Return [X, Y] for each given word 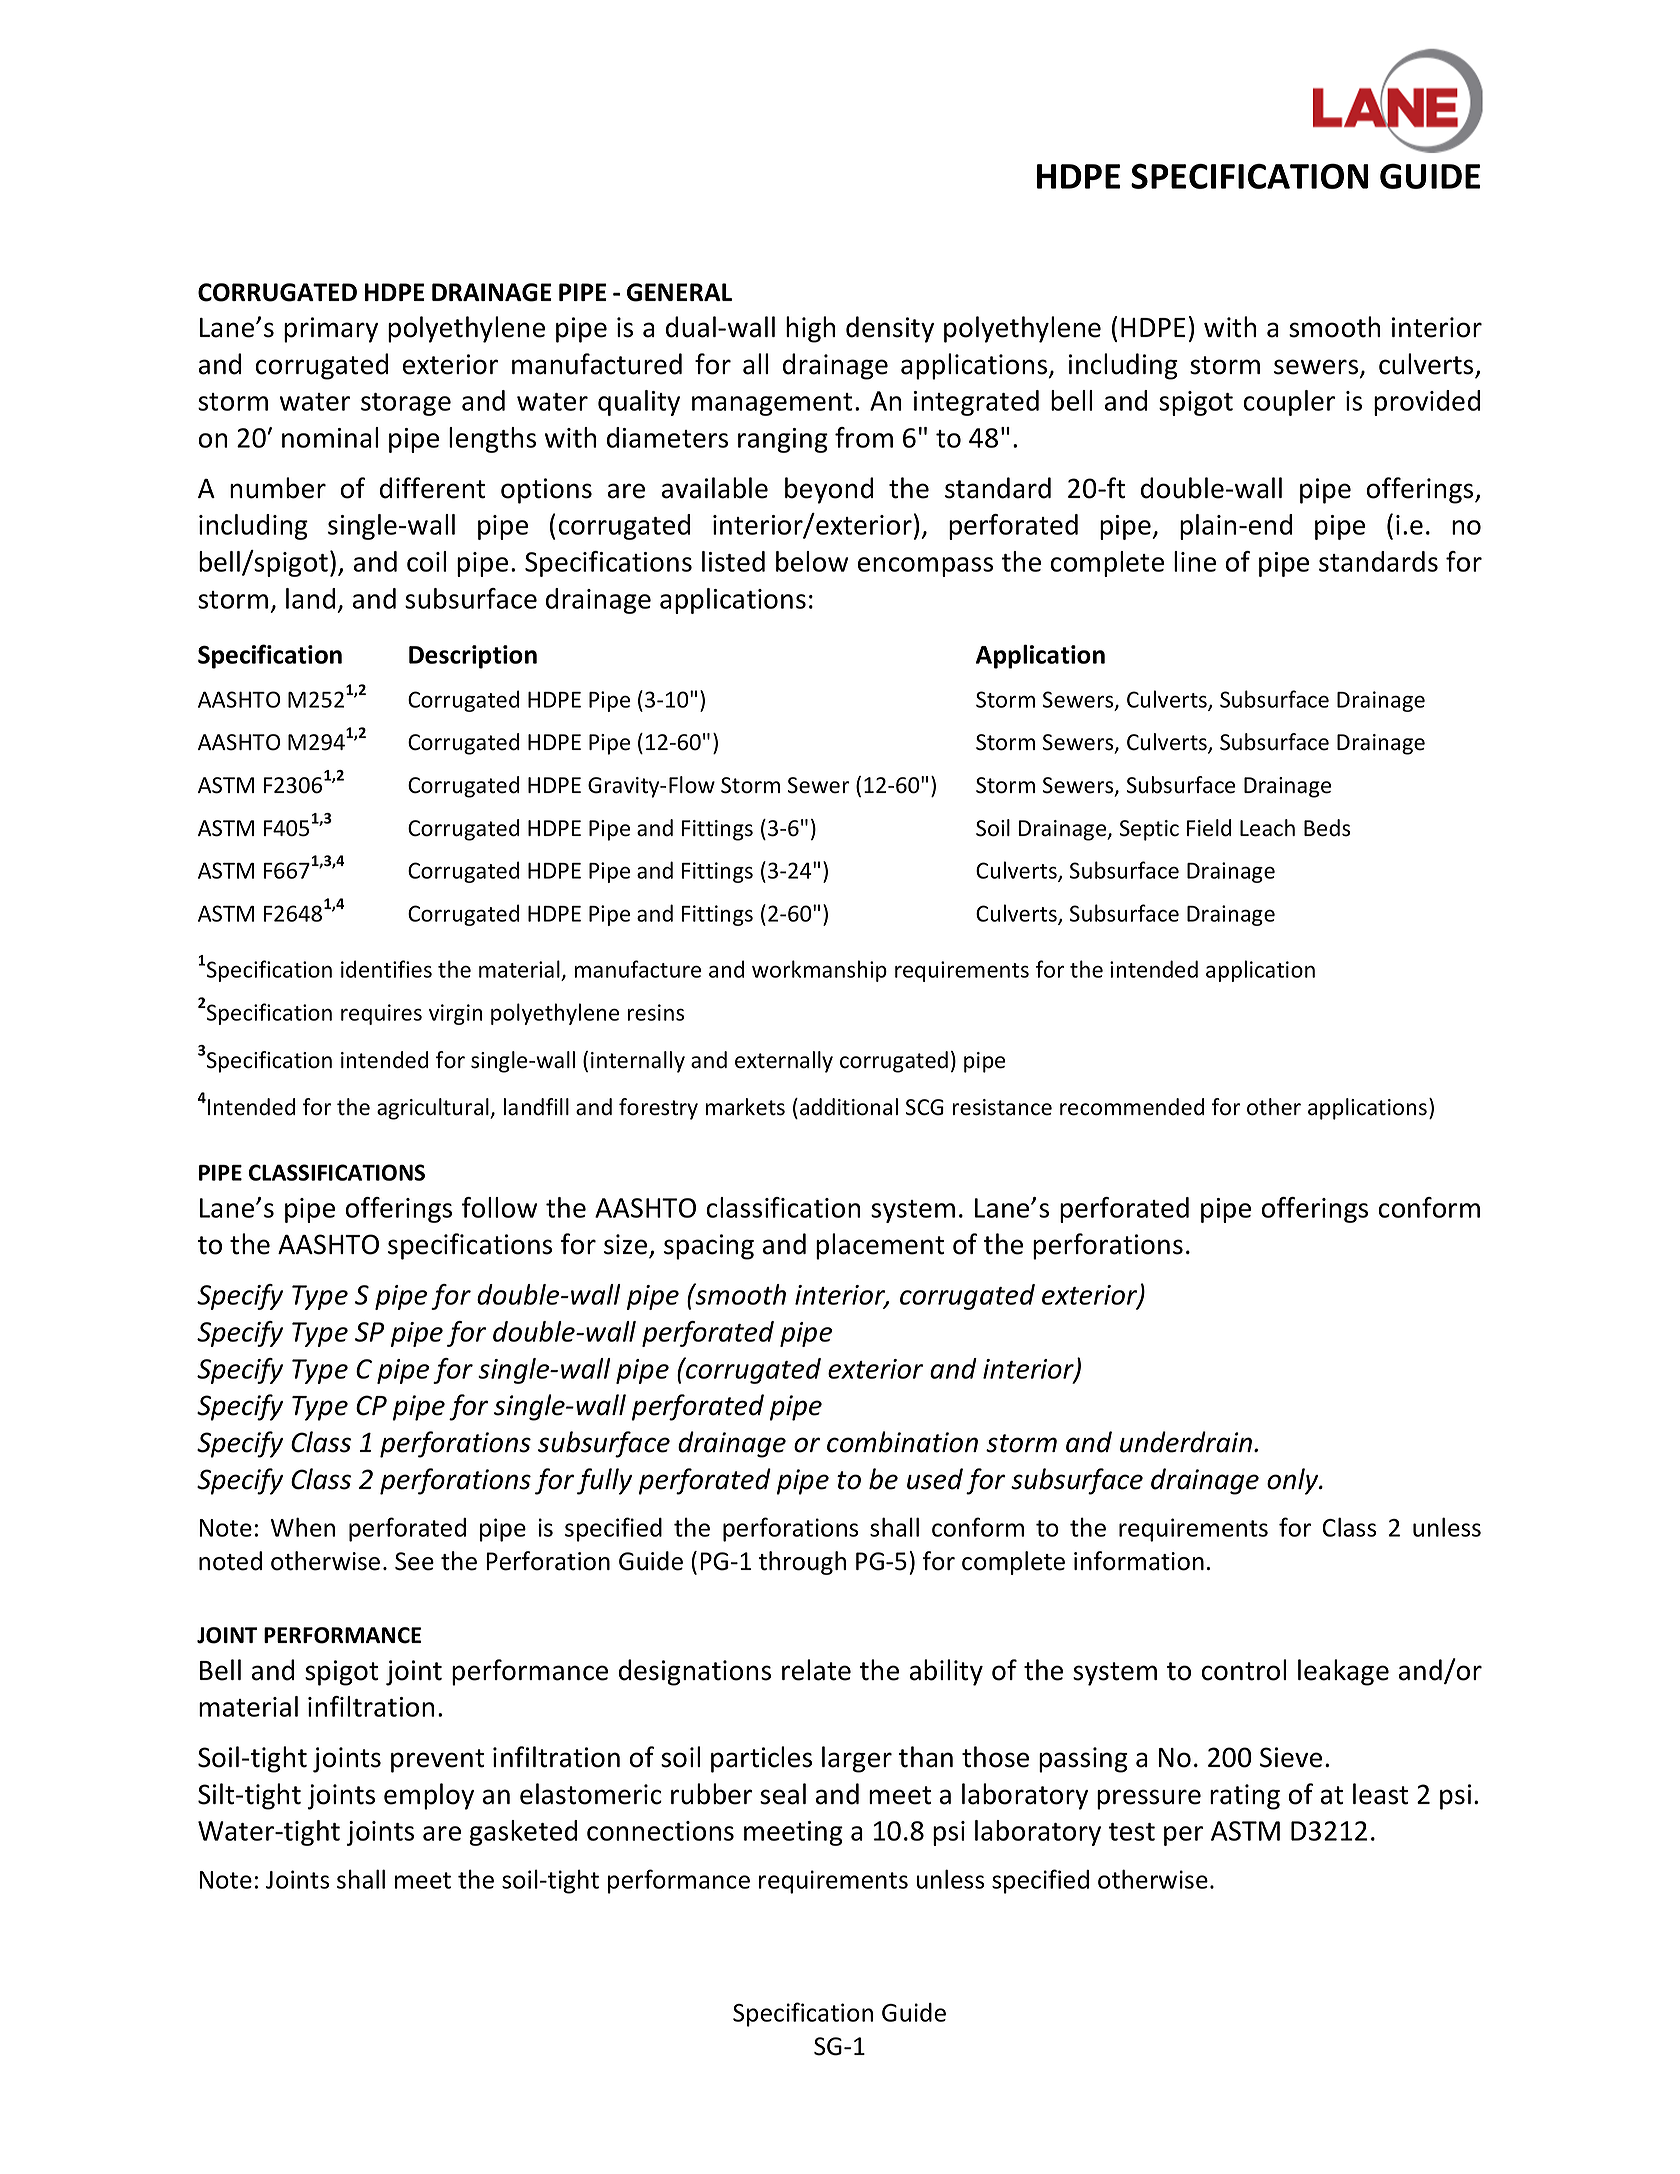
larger [857, 1759]
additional [849, 1107]
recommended [1132, 1107]
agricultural [434, 1109]
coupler [1289, 403]
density [890, 329]
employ [429, 1796]
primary [331, 330]
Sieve [1291, 1757]
